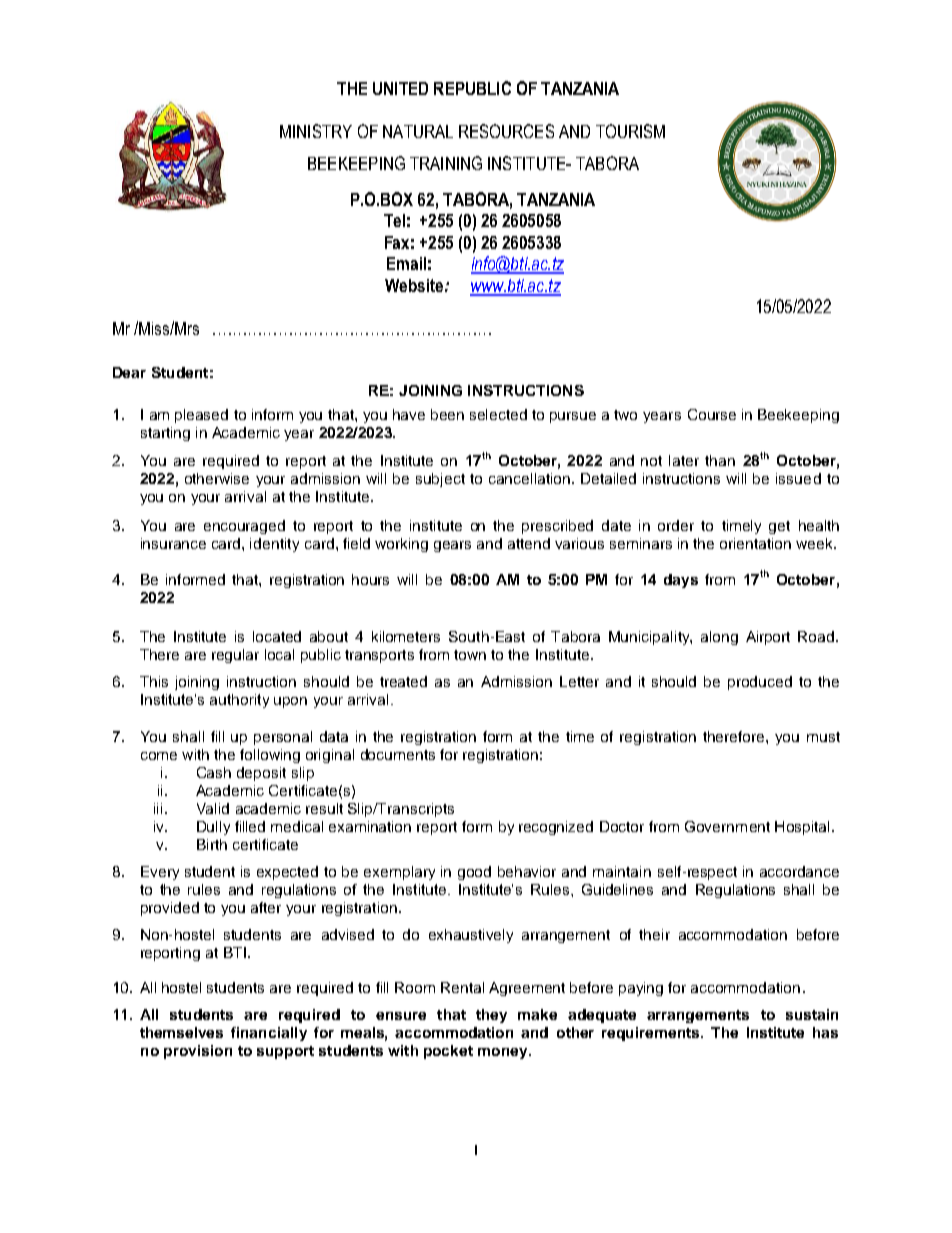 This page has height=1233, width=952. Describe the element at coordinates (630, 131) in the page. I see `TOURISM` at that location.
